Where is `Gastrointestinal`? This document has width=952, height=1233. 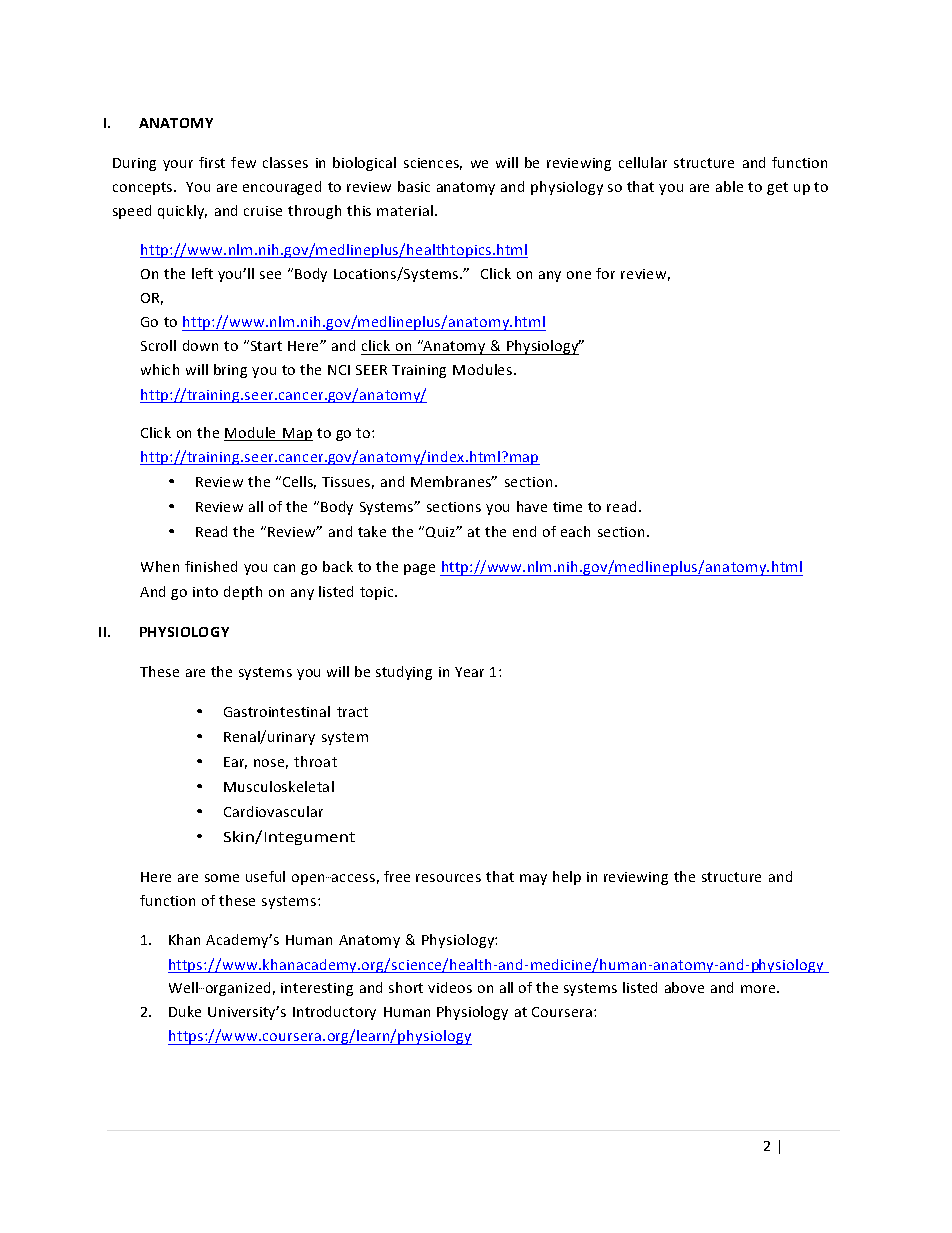
Gastrointestinal is located at coordinates (277, 711).
